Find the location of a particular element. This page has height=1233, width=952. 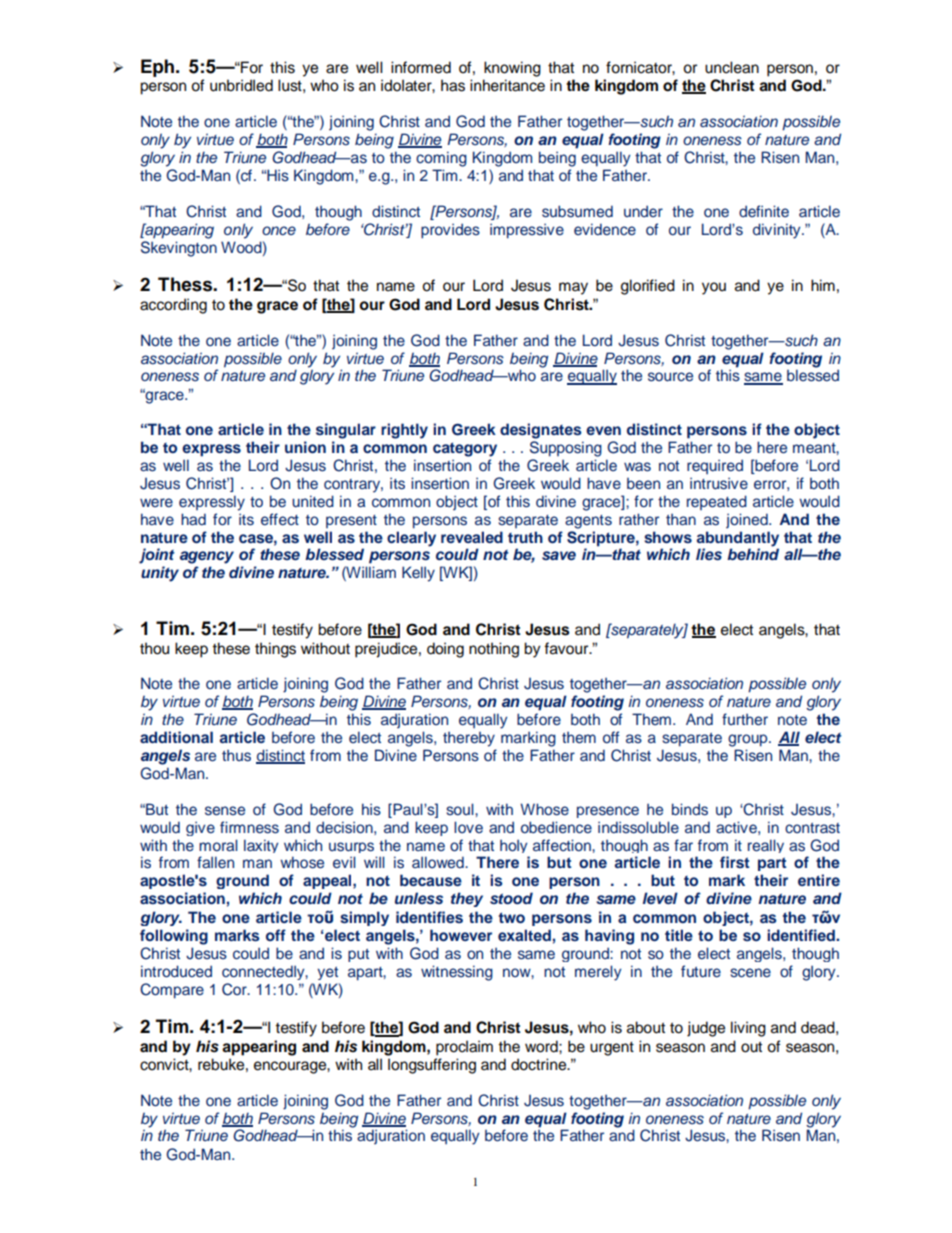

according is located at coordinates (173, 306).
